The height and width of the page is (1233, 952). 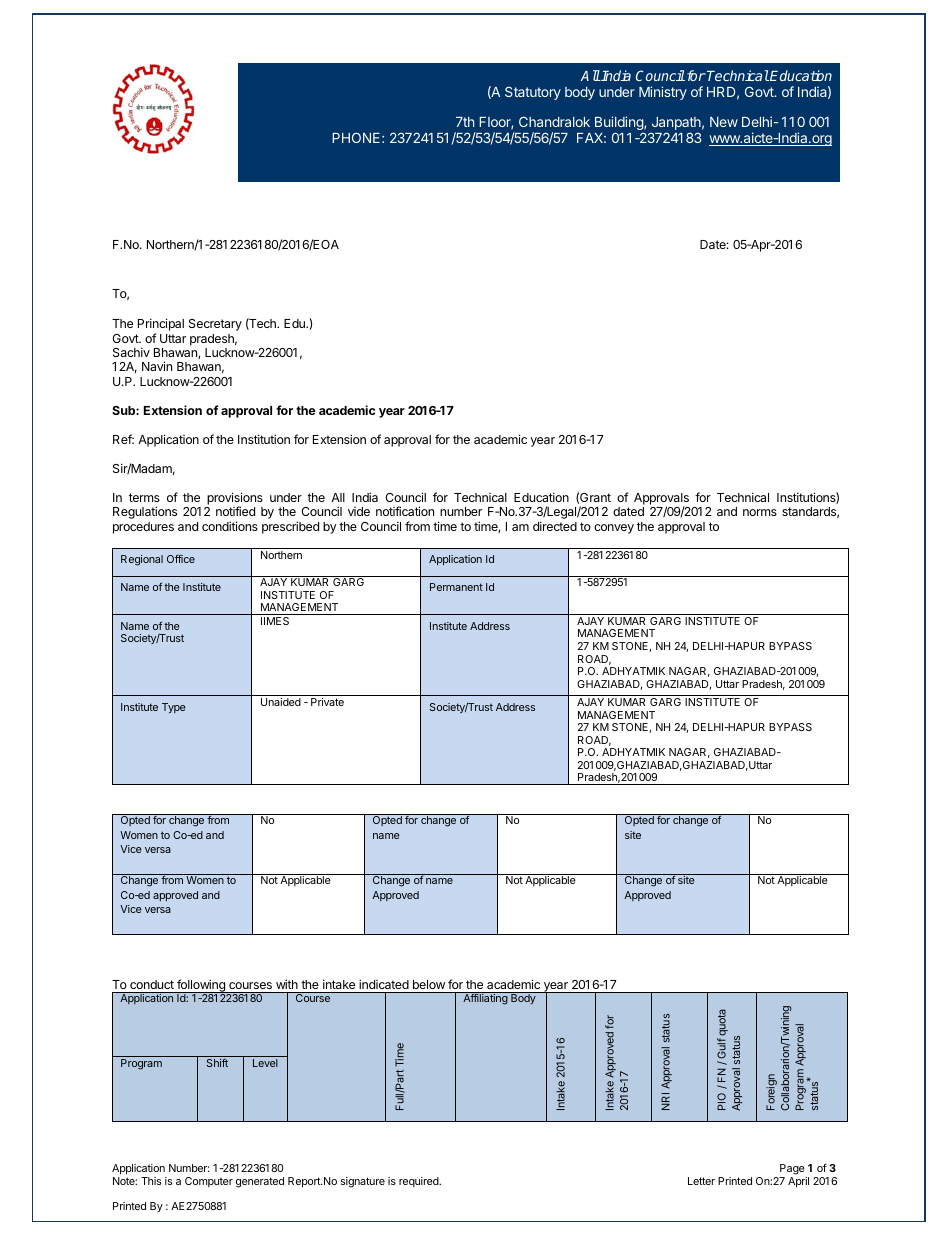 I want to click on New, so click(x=724, y=122).
